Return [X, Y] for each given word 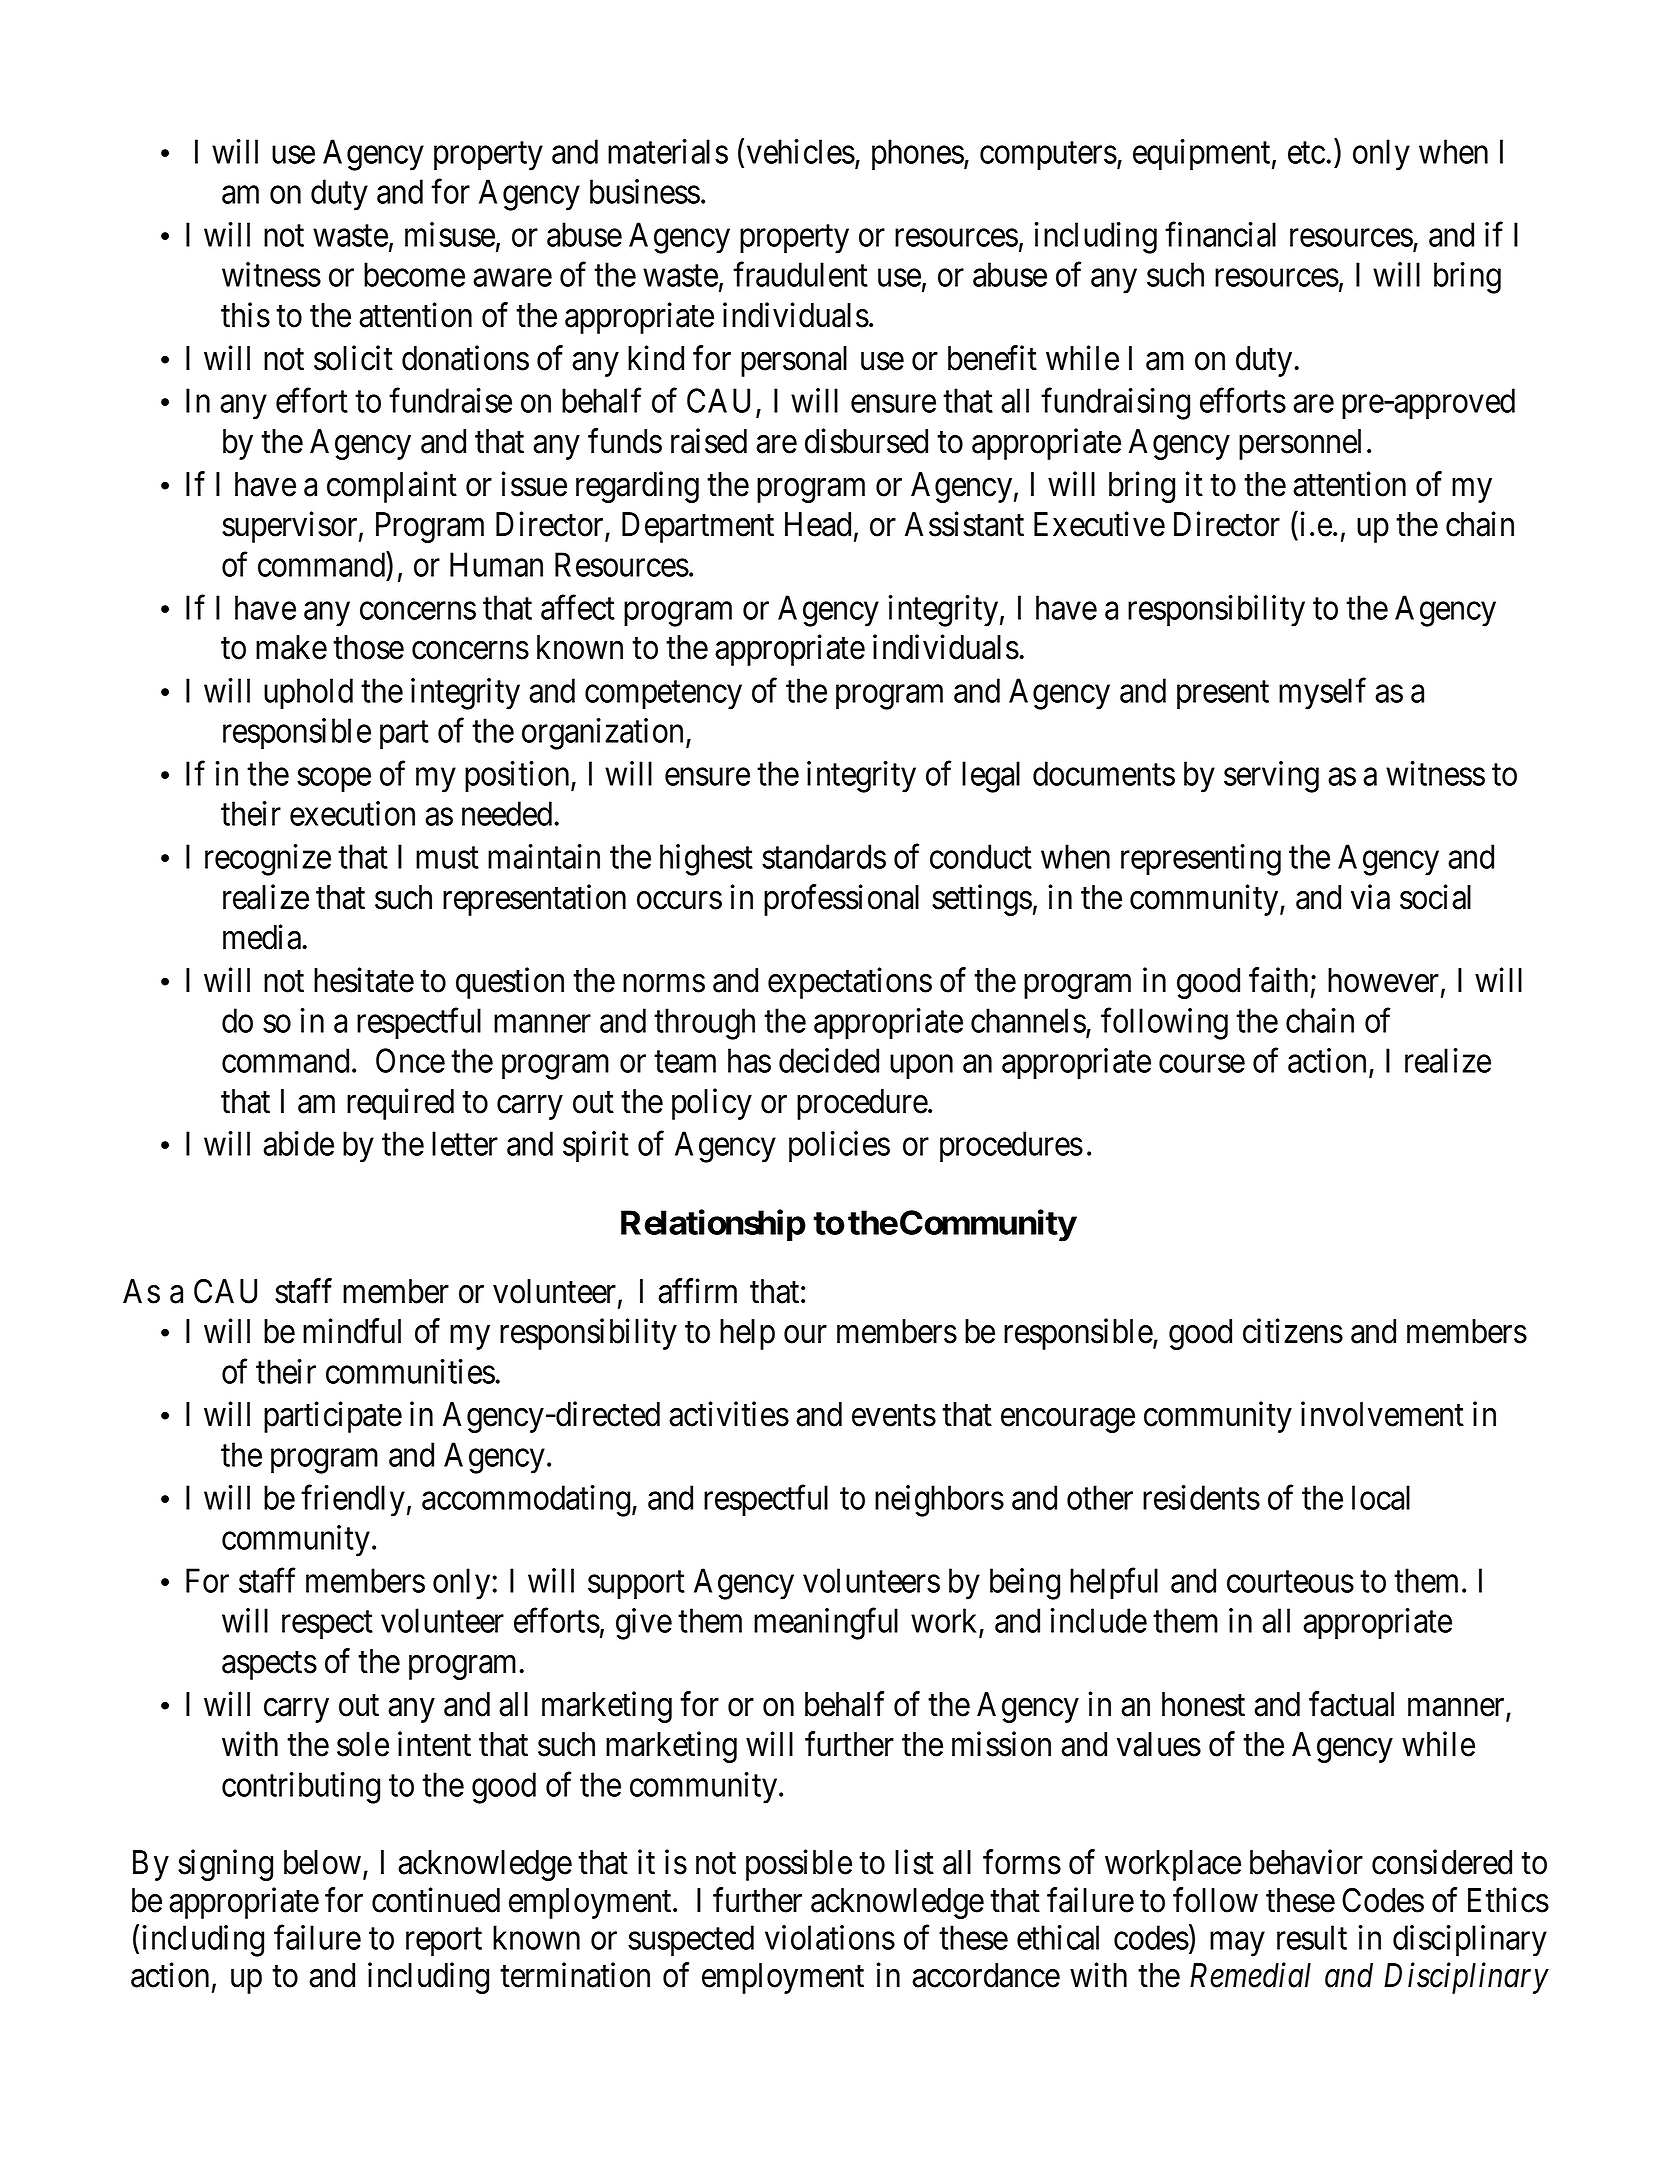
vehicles [801, 151]
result [1312, 1937]
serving [1271, 777]
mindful [352, 1331]
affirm [697, 1291]
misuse [450, 234]
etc [1306, 153]
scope [334, 780]
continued [436, 1900]
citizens [1293, 1331]
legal [991, 777]
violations [830, 1937]
